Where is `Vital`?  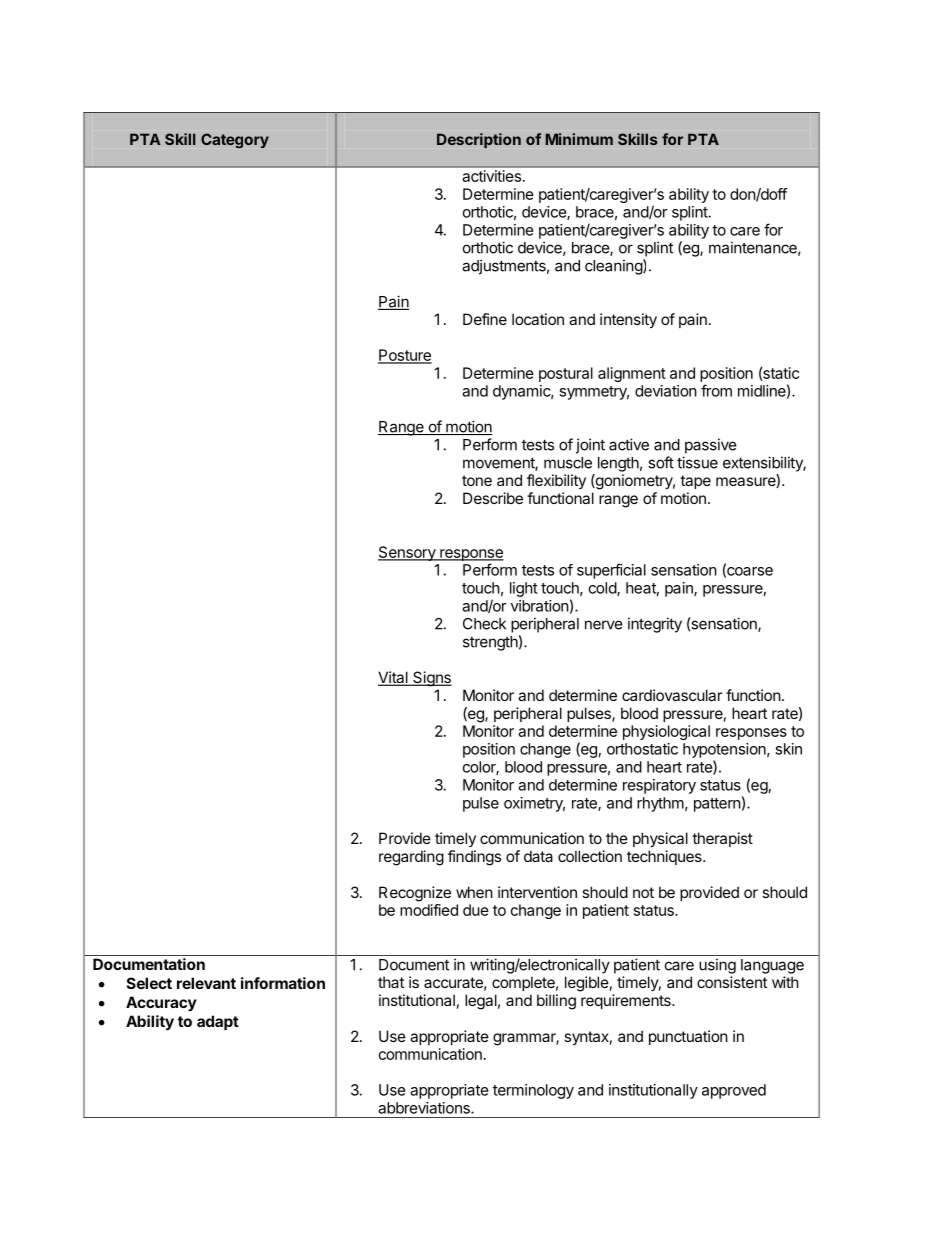
Vital is located at coordinates (394, 678).
